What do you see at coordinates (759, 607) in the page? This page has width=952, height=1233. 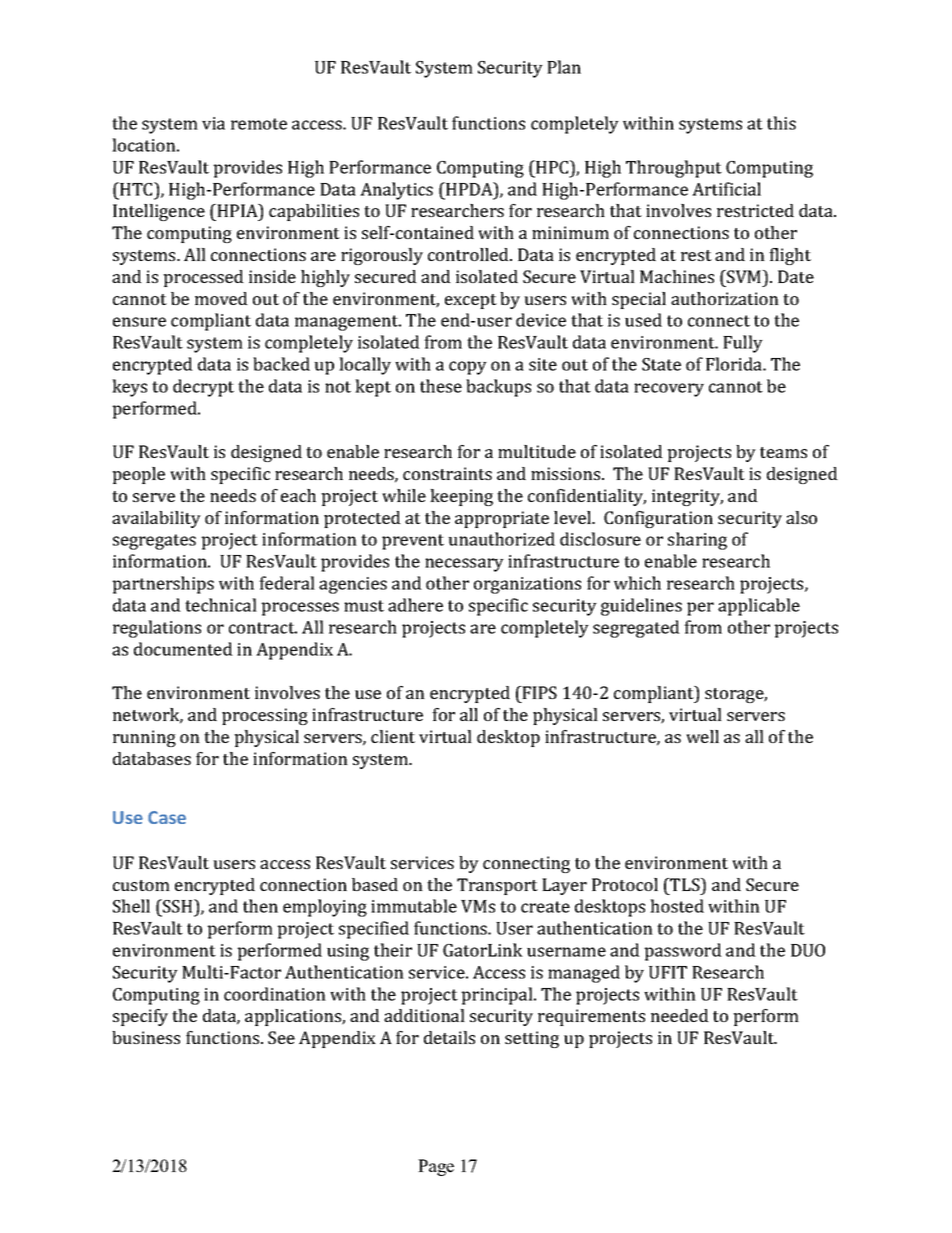 I see `applicable` at bounding box center [759, 607].
